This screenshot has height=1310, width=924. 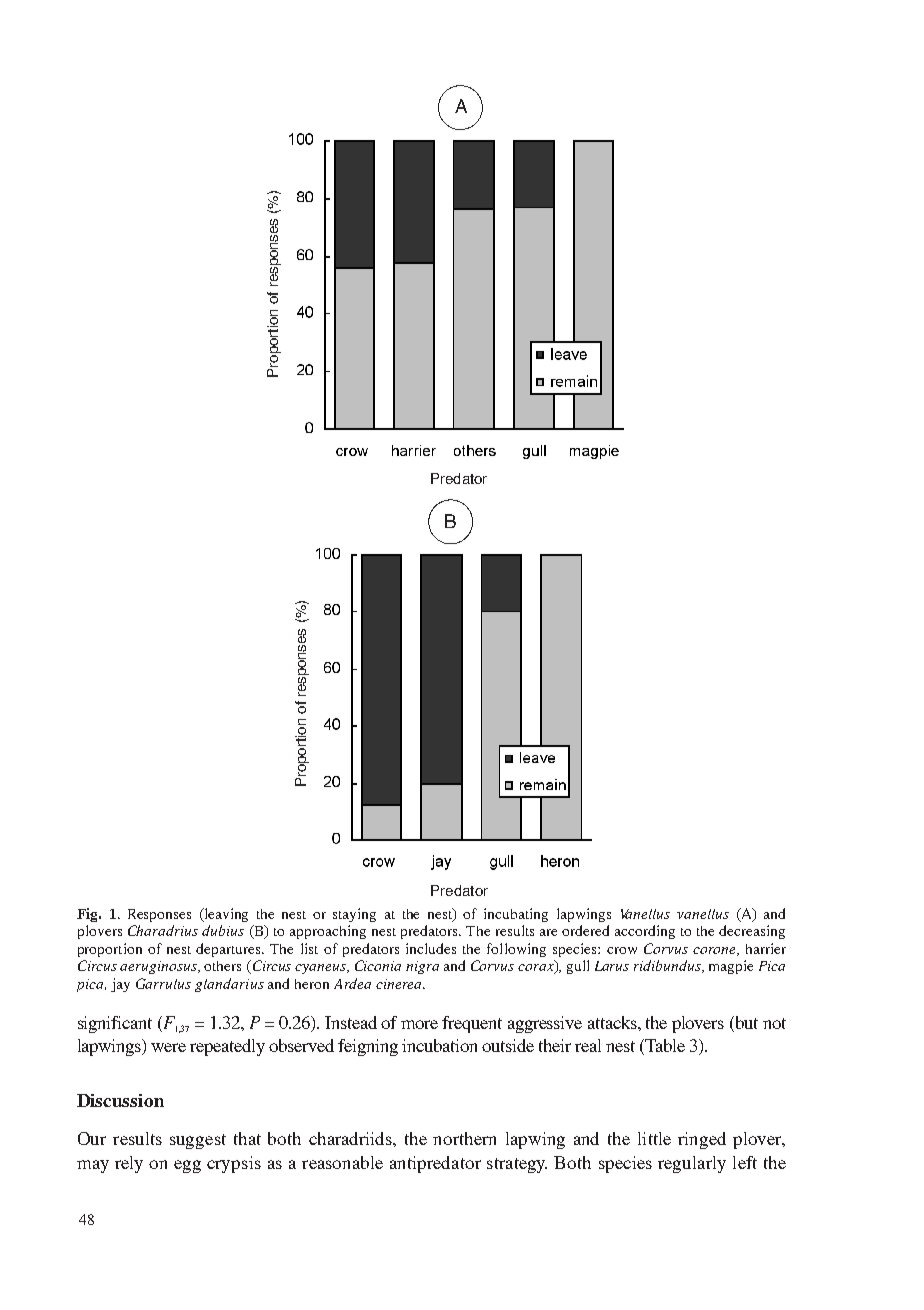 What do you see at coordinates (120, 1100) in the screenshot?
I see `Discussion` at bounding box center [120, 1100].
